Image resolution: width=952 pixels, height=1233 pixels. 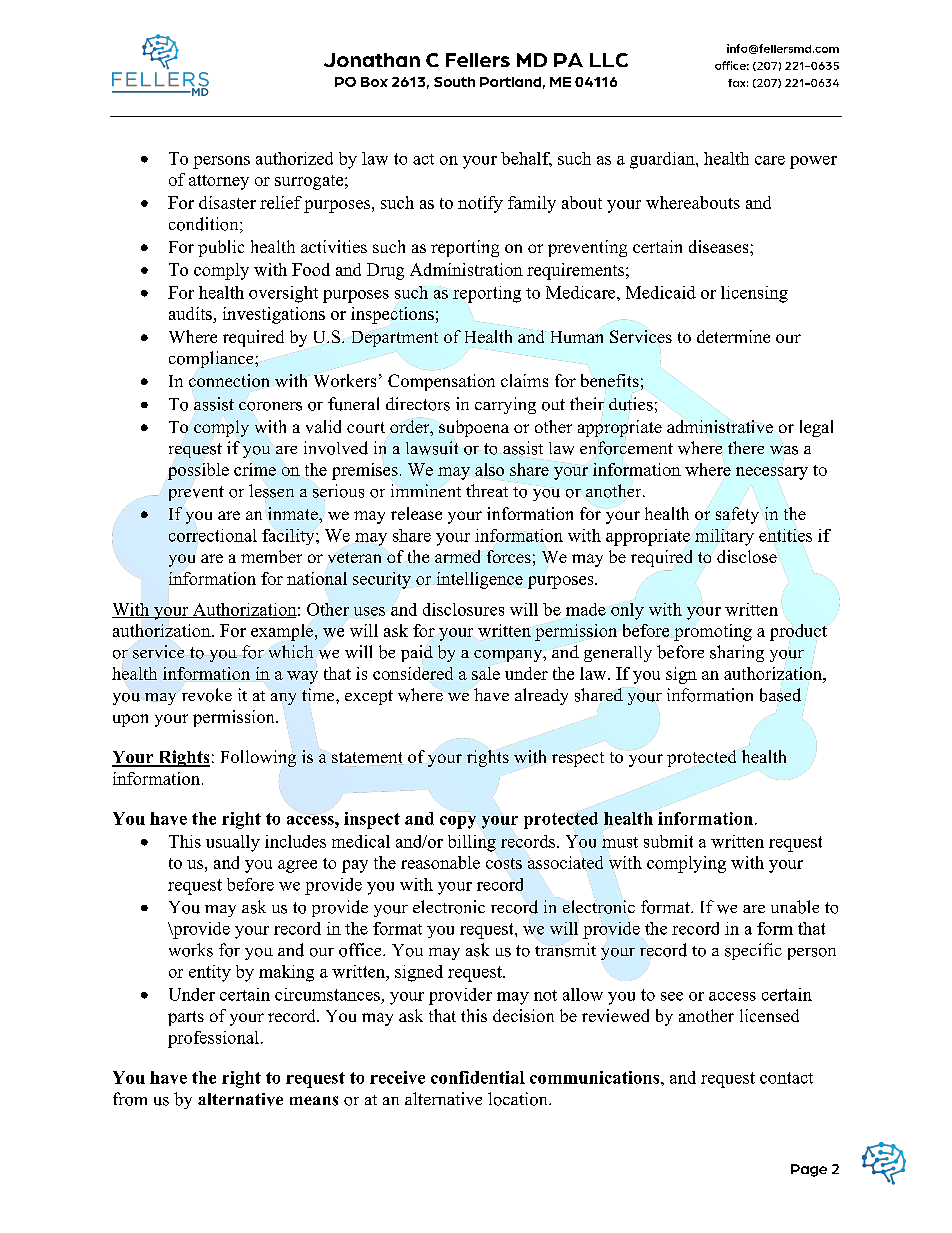 What do you see at coordinates (219, 182) in the page?
I see `attorney` at bounding box center [219, 182].
